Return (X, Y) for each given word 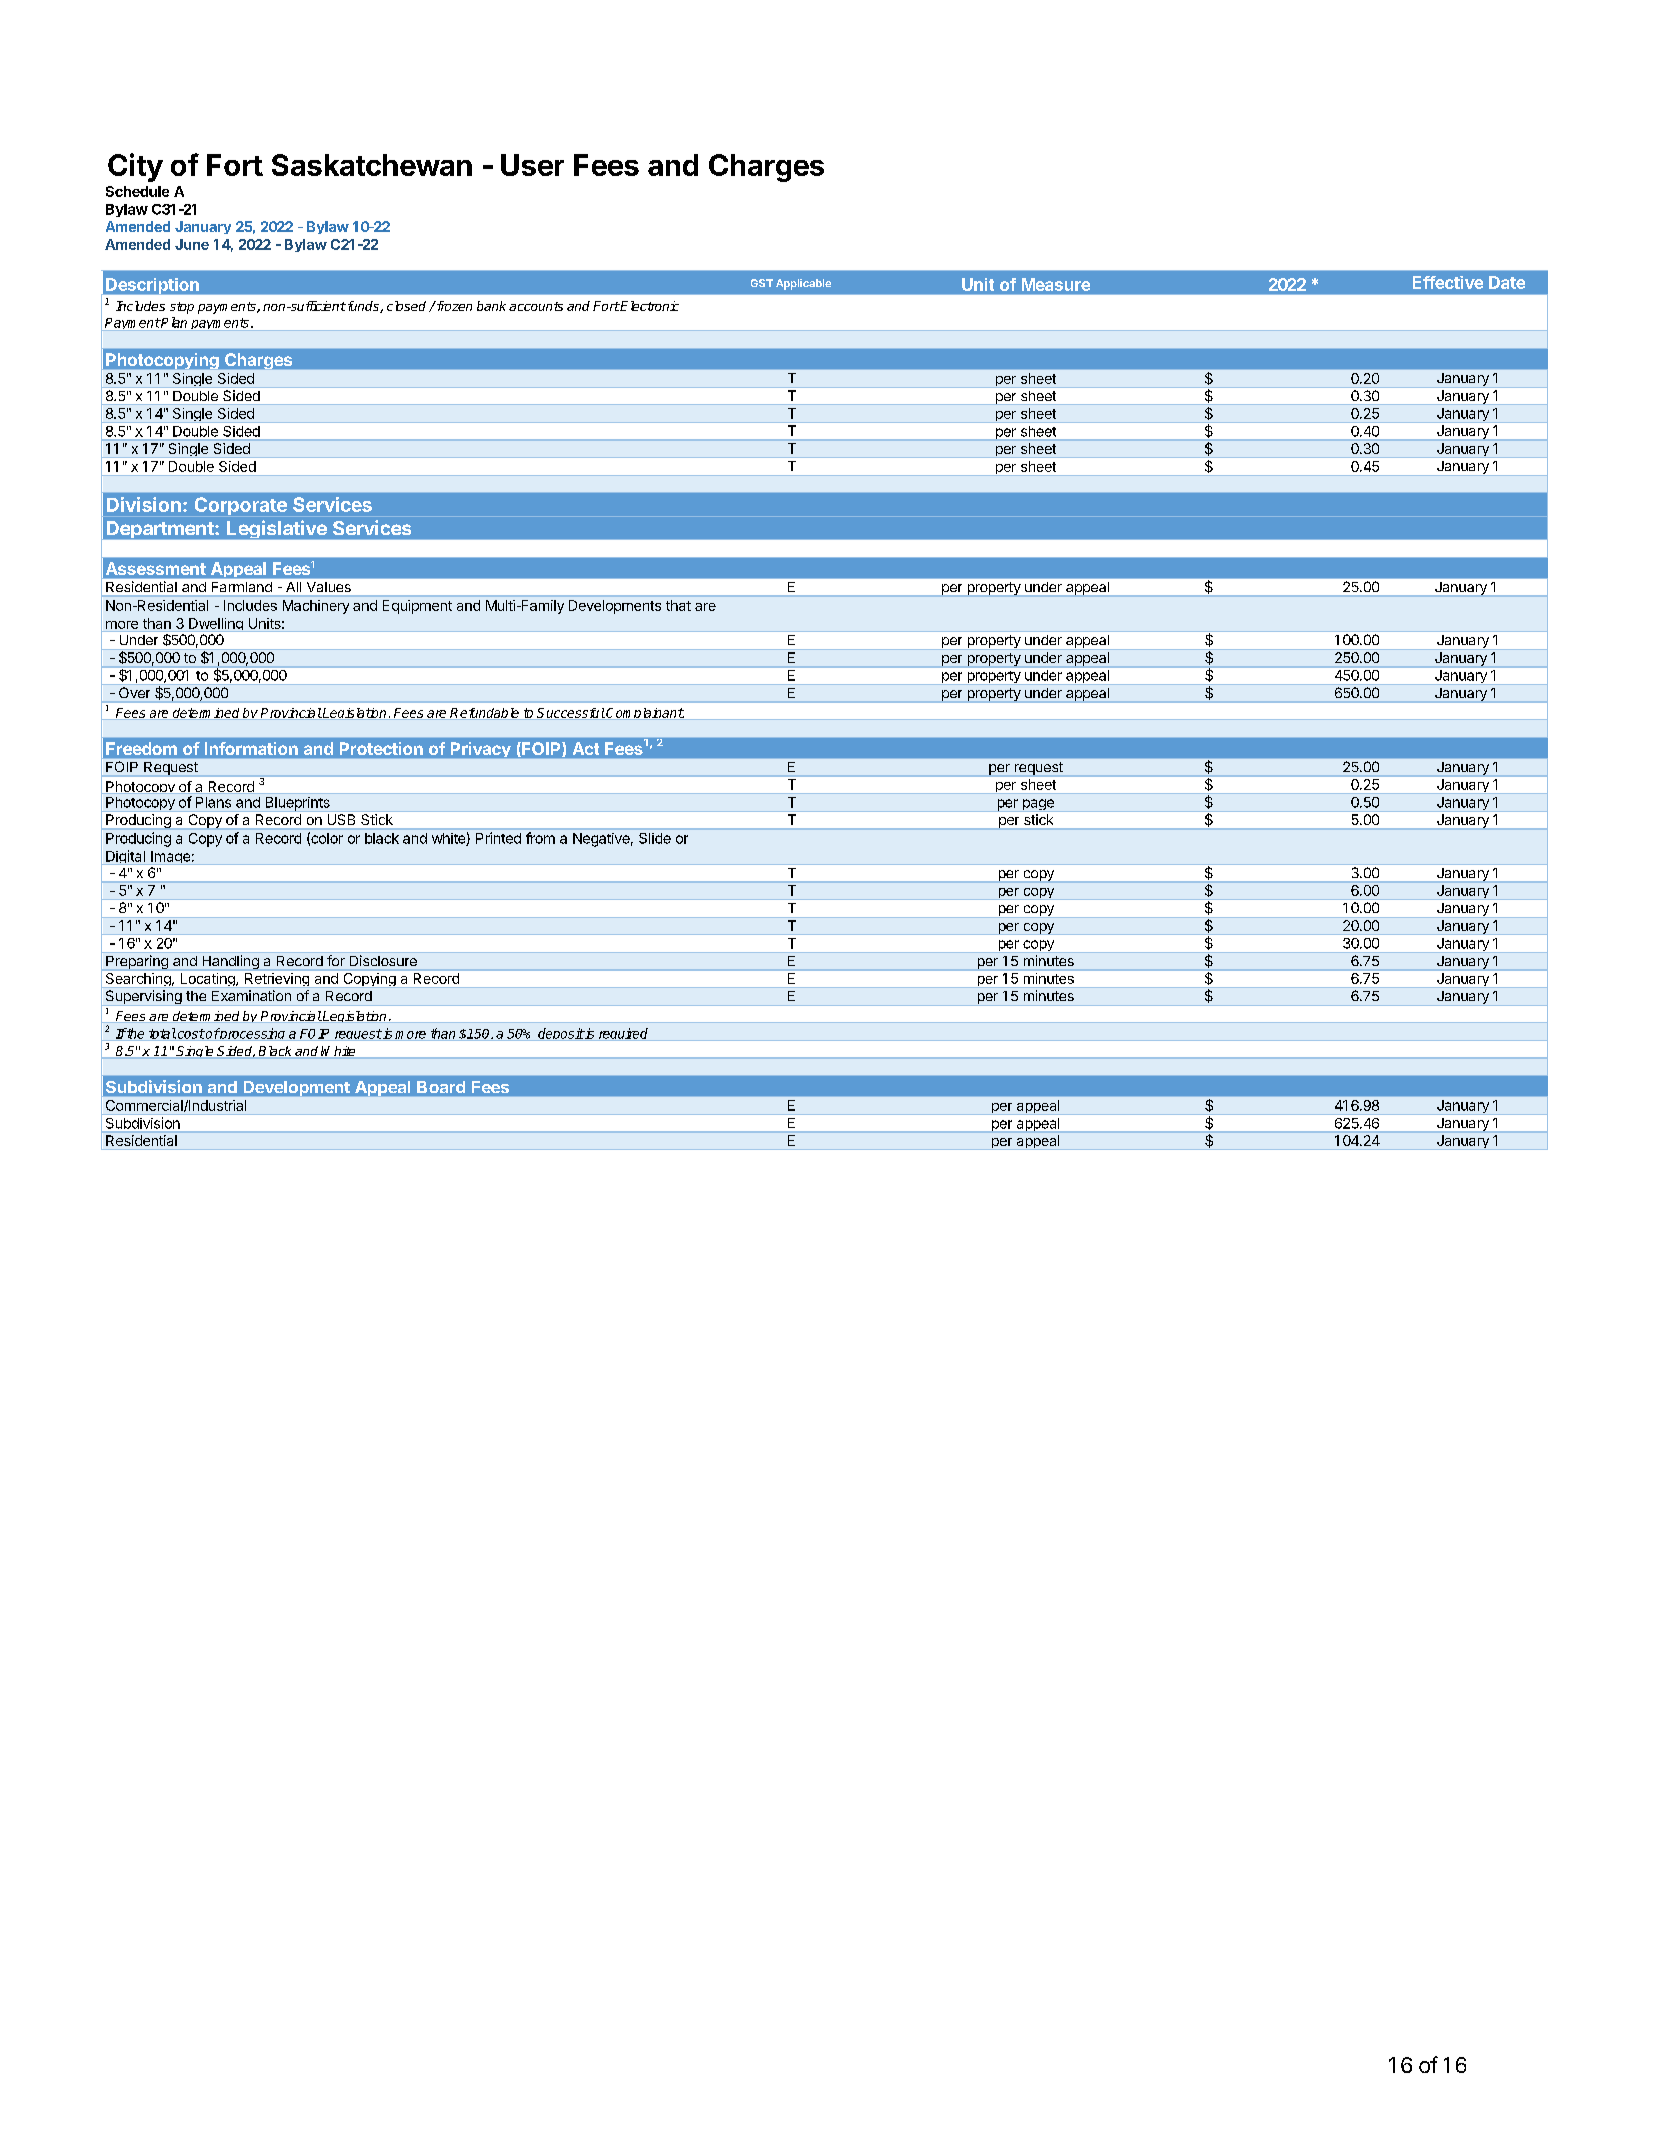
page (1038, 804)
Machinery (316, 607)
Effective (1448, 282)
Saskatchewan (372, 165)
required (623, 1034)
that (678, 605)
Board (441, 1087)
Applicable (803, 284)
